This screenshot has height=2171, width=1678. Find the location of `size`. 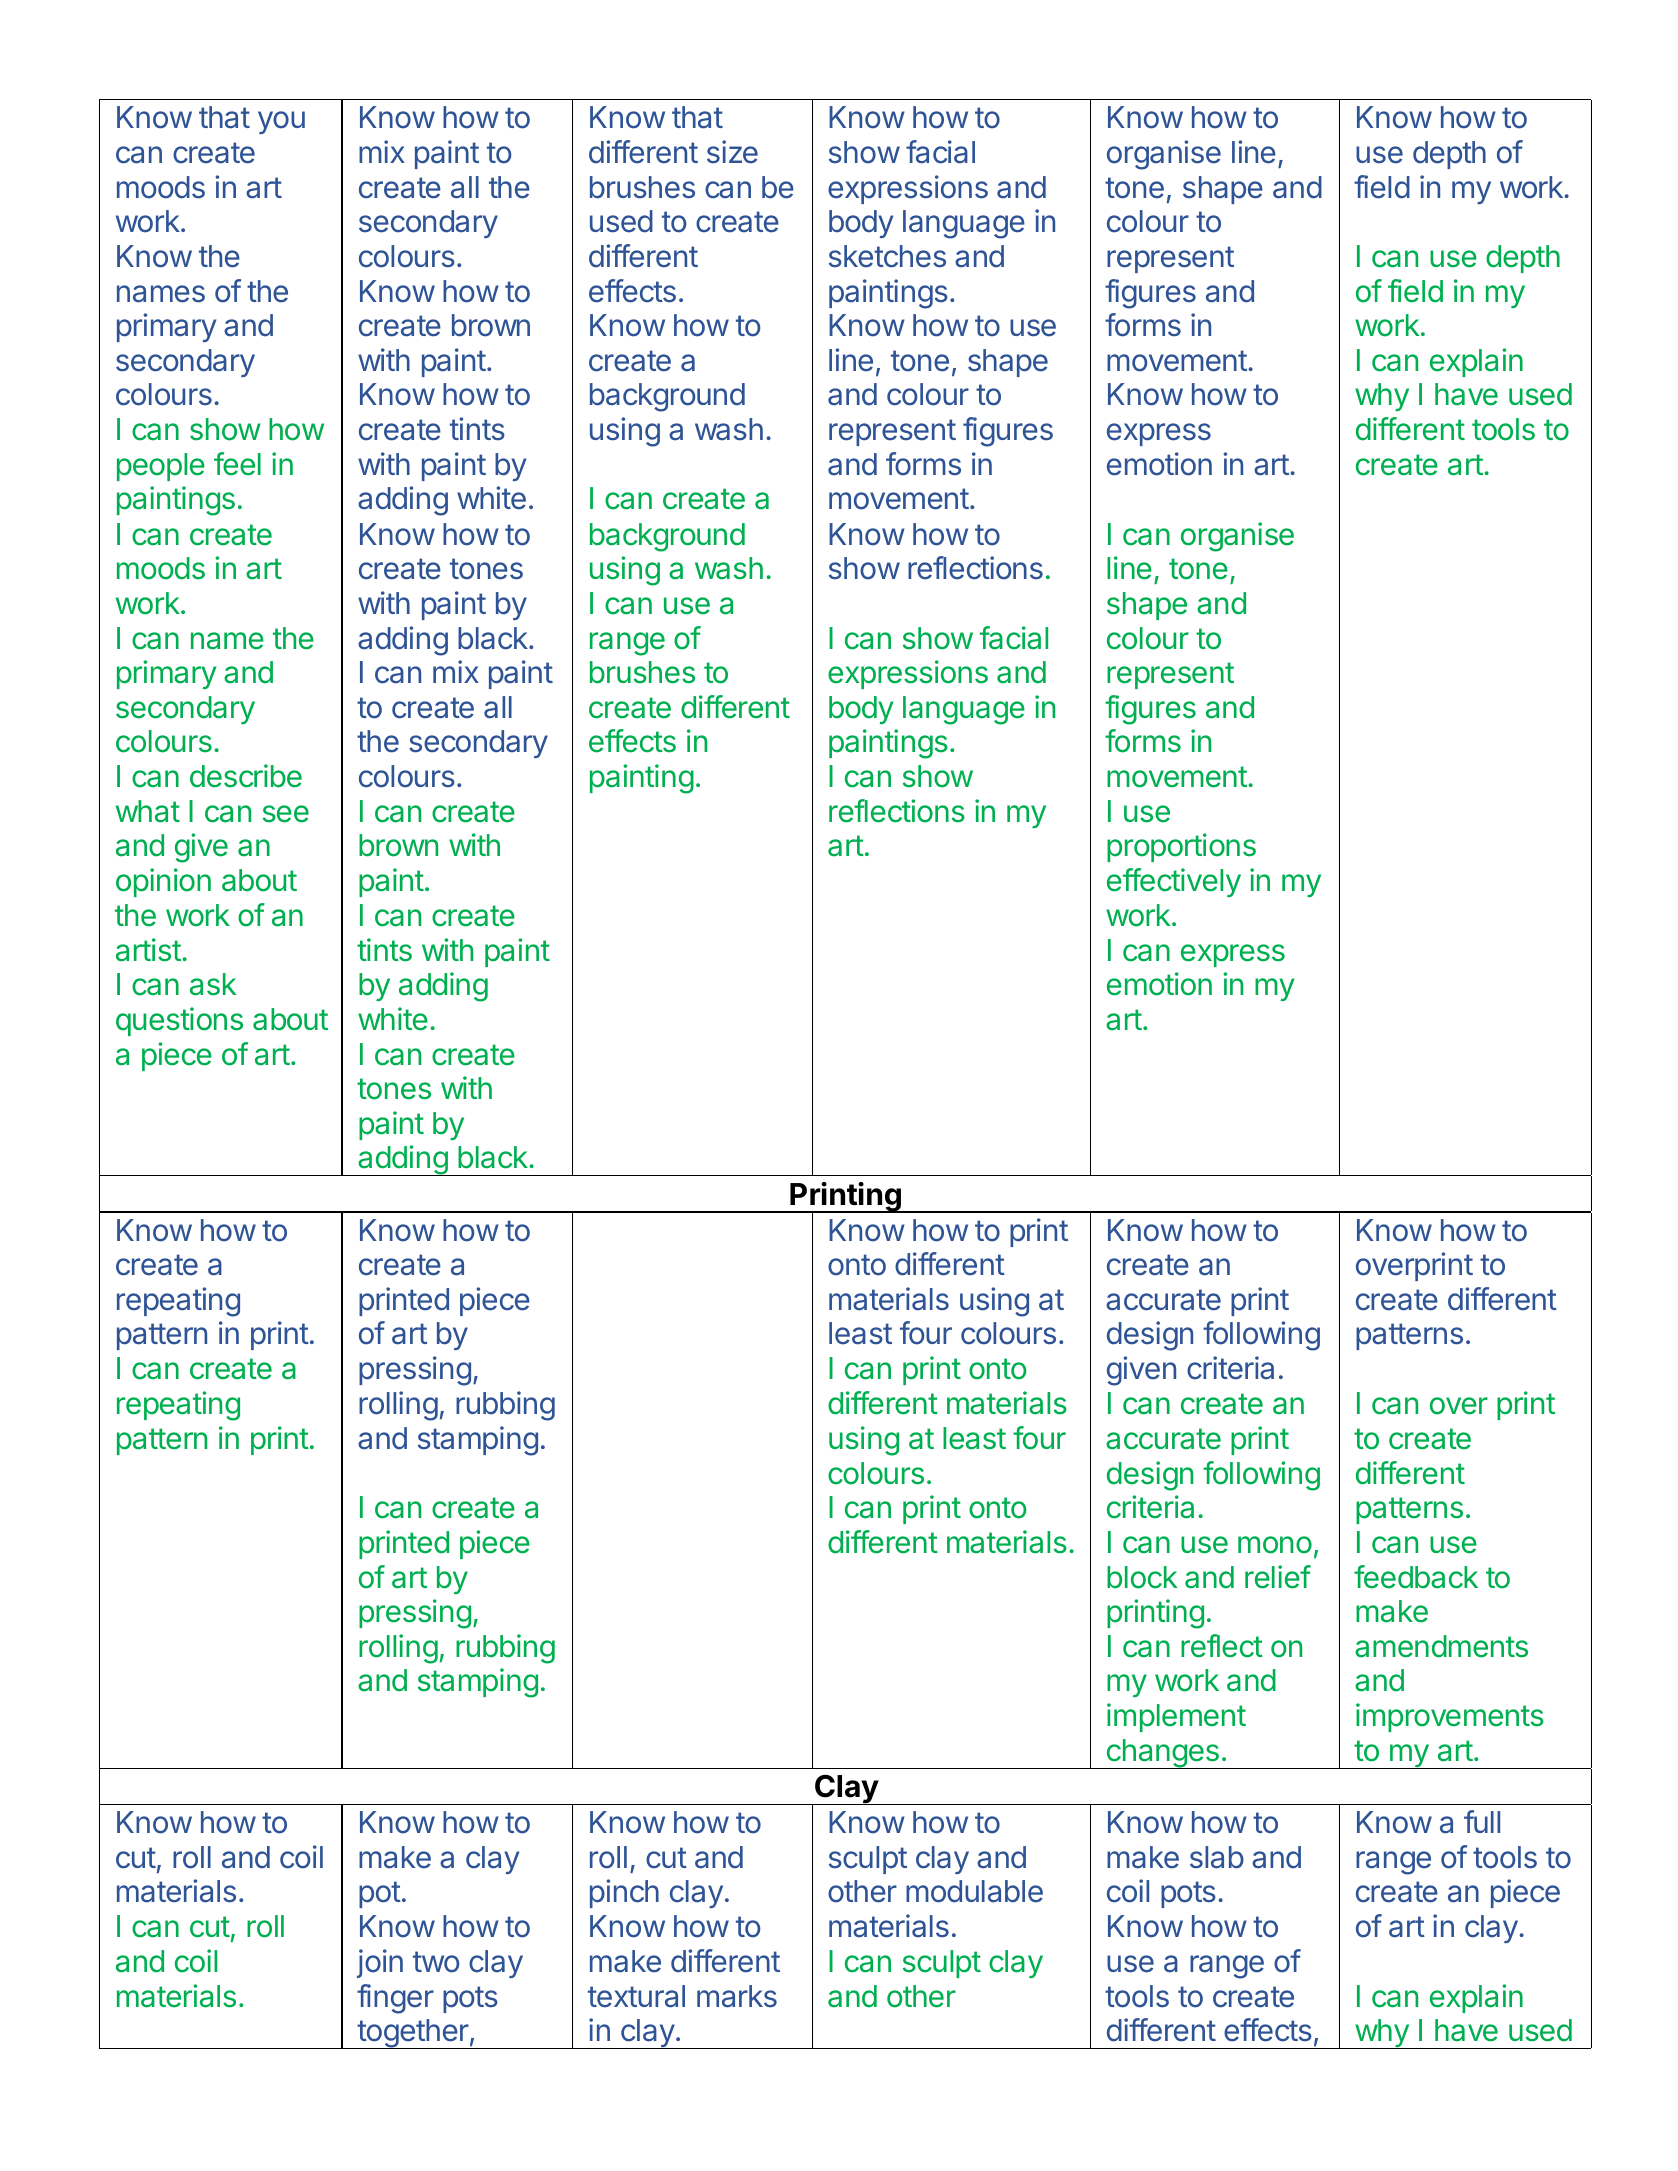

size is located at coordinates (732, 152).
